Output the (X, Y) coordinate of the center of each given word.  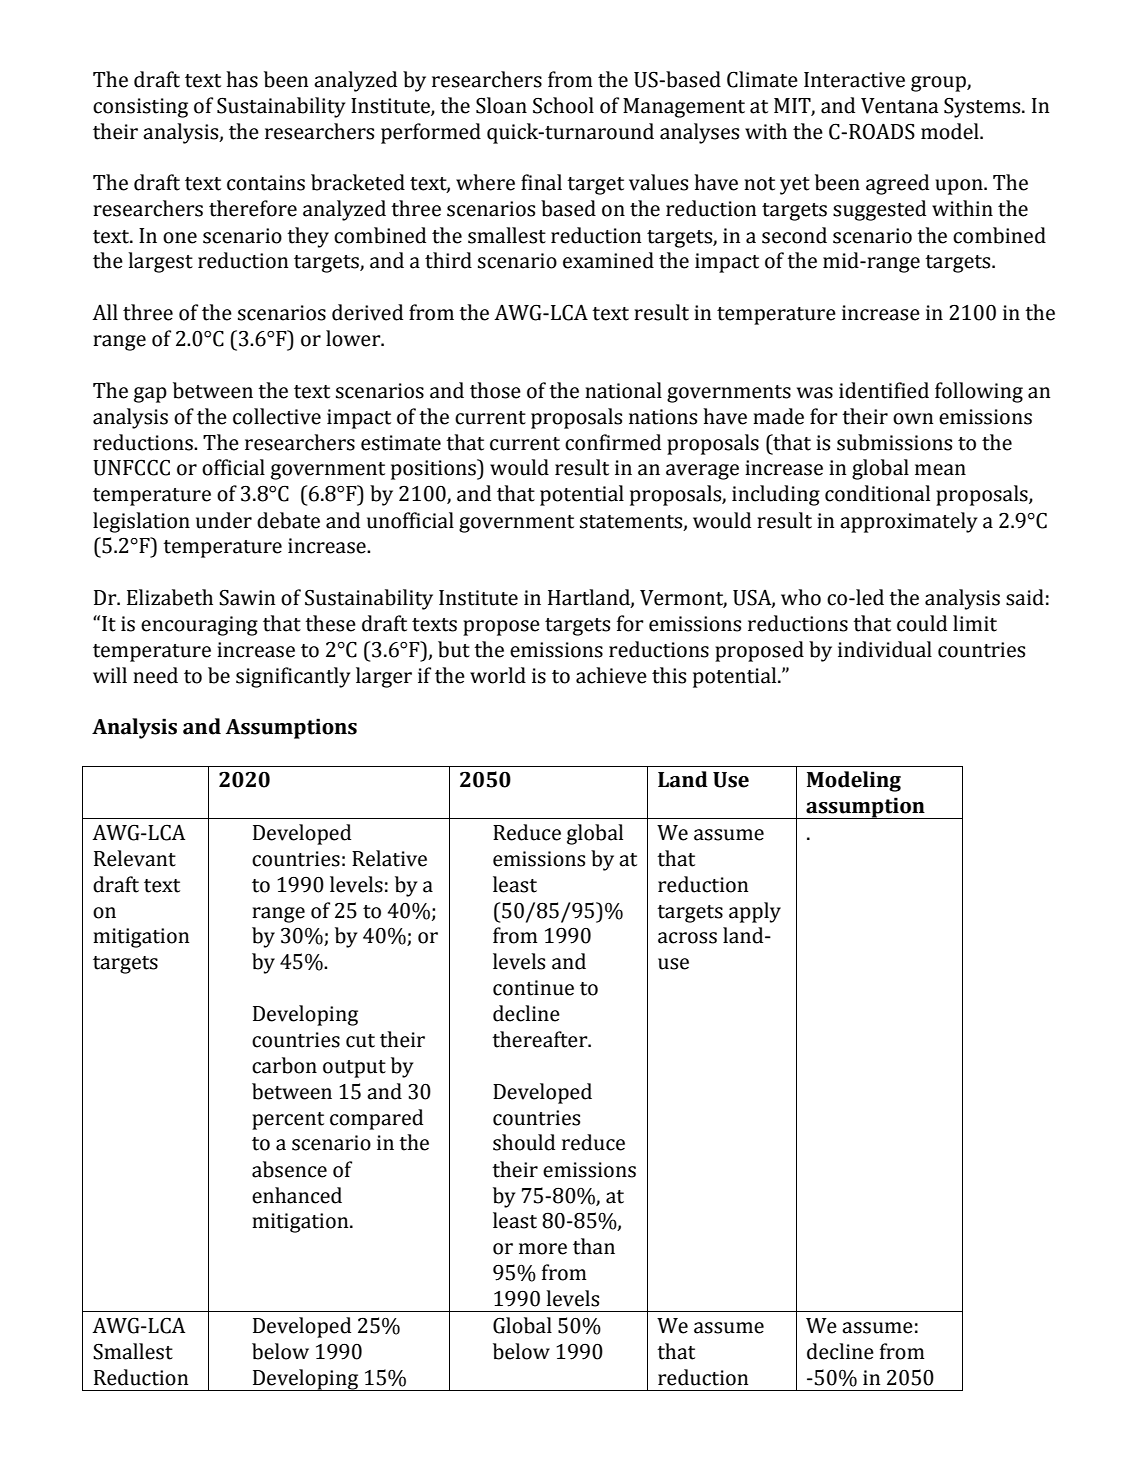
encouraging (199, 626)
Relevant (135, 858)
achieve (611, 675)
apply (755, 912)
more (543, 1249)
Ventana (899, 106)
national (623, 390)
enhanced (297, 1195)
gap (150, 395)
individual (885, 649)
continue (533, 988)
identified (884, 390)
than (594, 1246)
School (563, 105)
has (242, 79)
